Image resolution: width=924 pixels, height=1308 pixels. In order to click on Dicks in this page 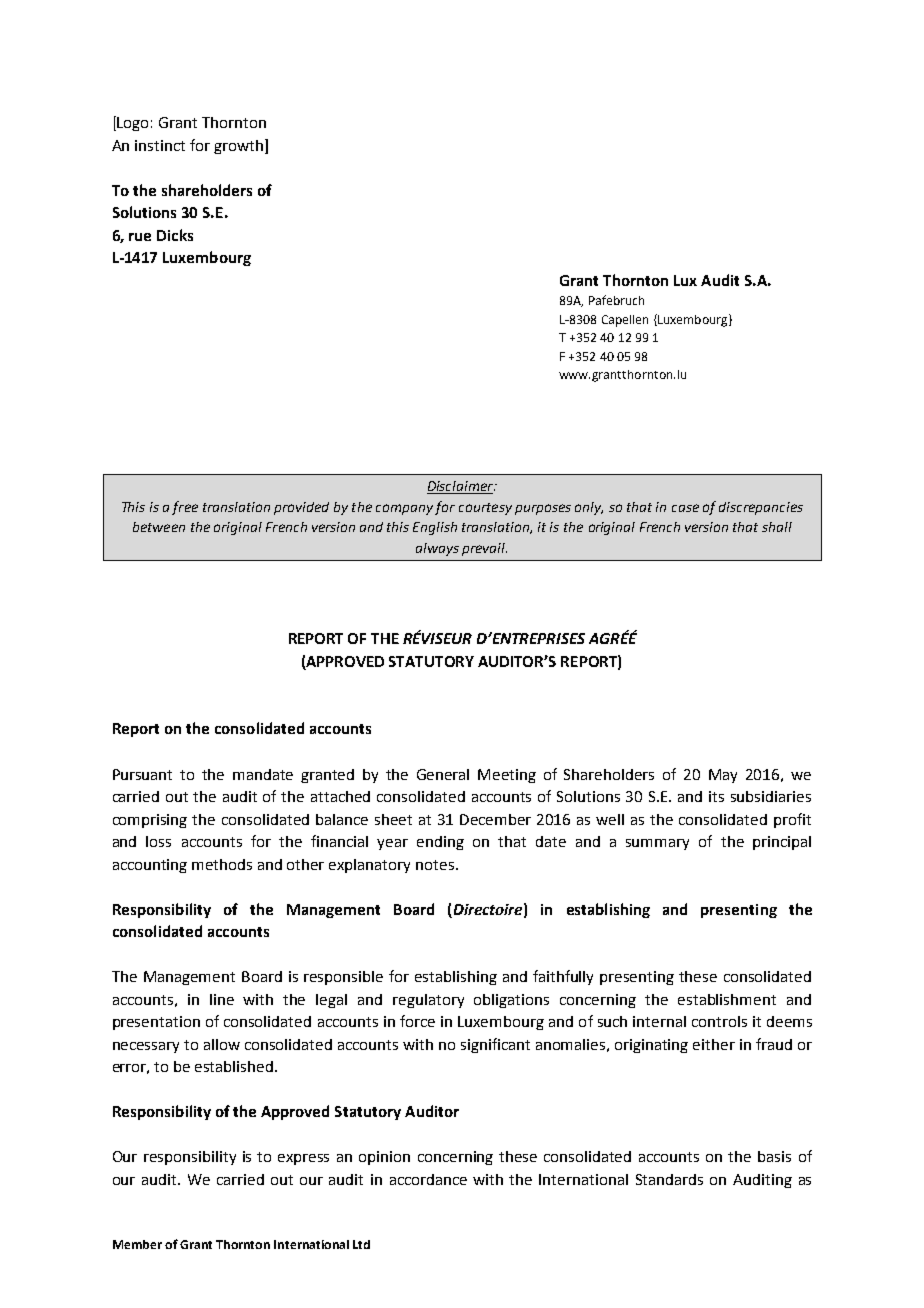, I will do `click(175, 235)`.
